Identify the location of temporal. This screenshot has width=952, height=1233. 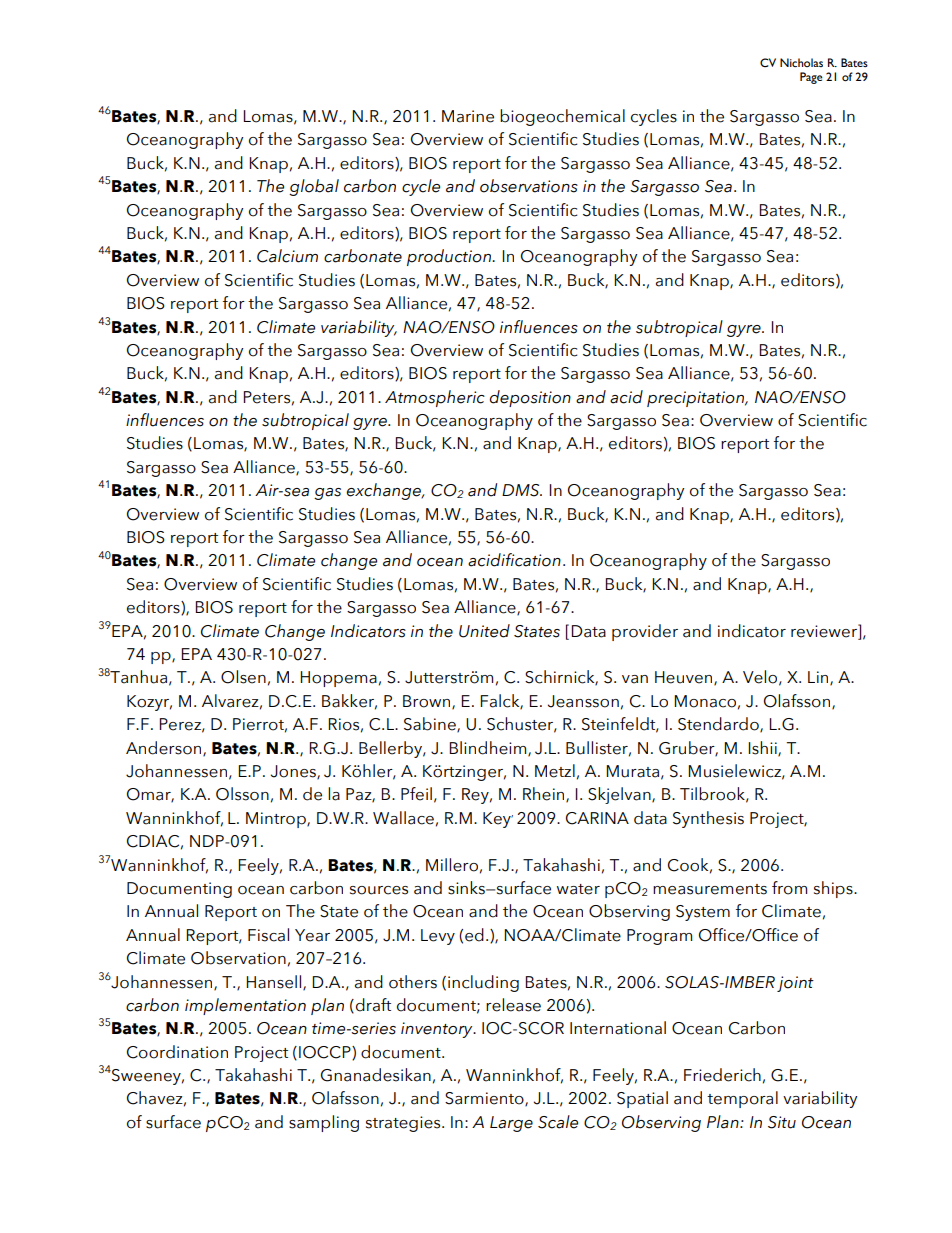
(742, 1099).
